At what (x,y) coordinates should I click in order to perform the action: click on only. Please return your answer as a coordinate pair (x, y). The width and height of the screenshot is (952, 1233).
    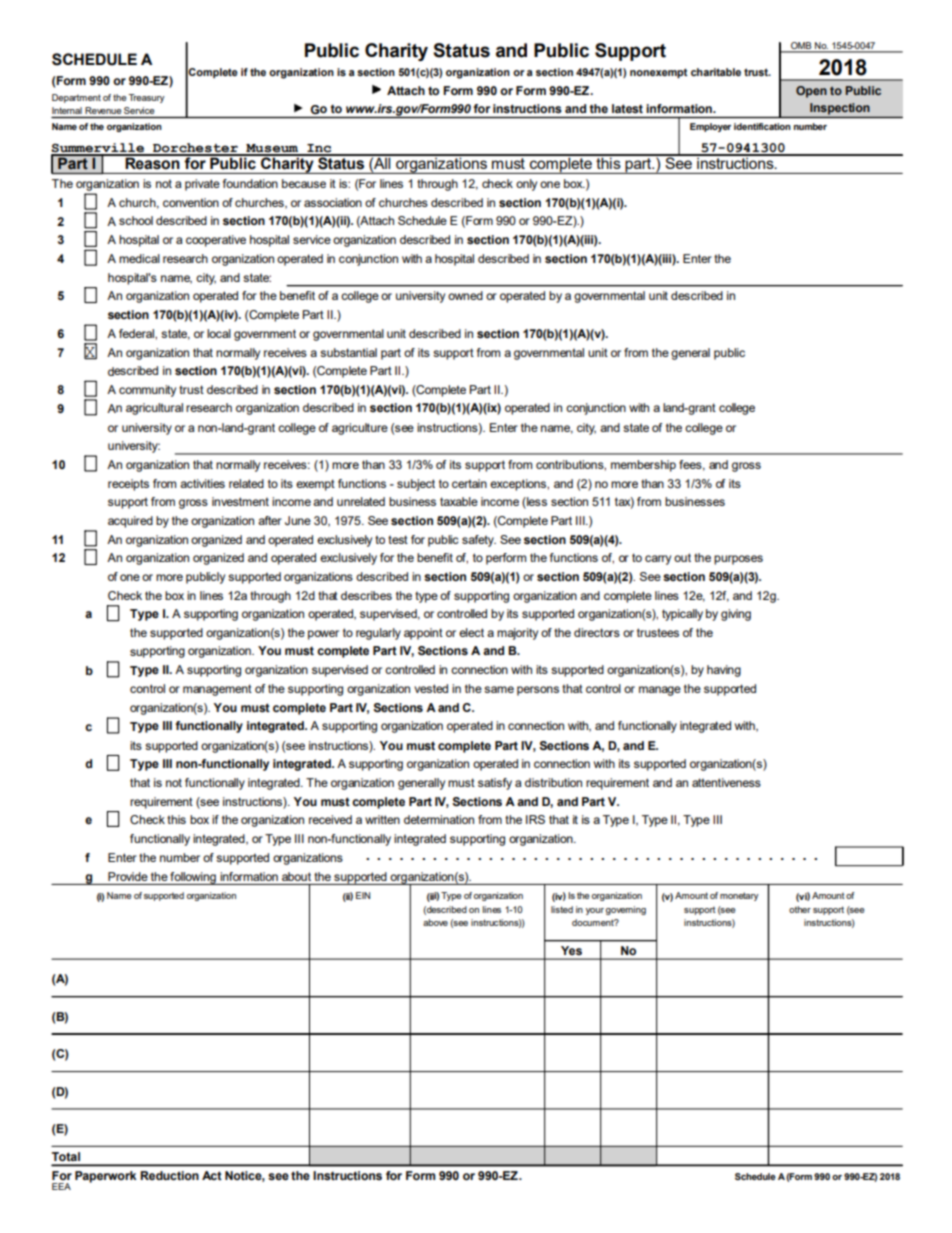
    Looking at the image, I should click on (526, 185).
